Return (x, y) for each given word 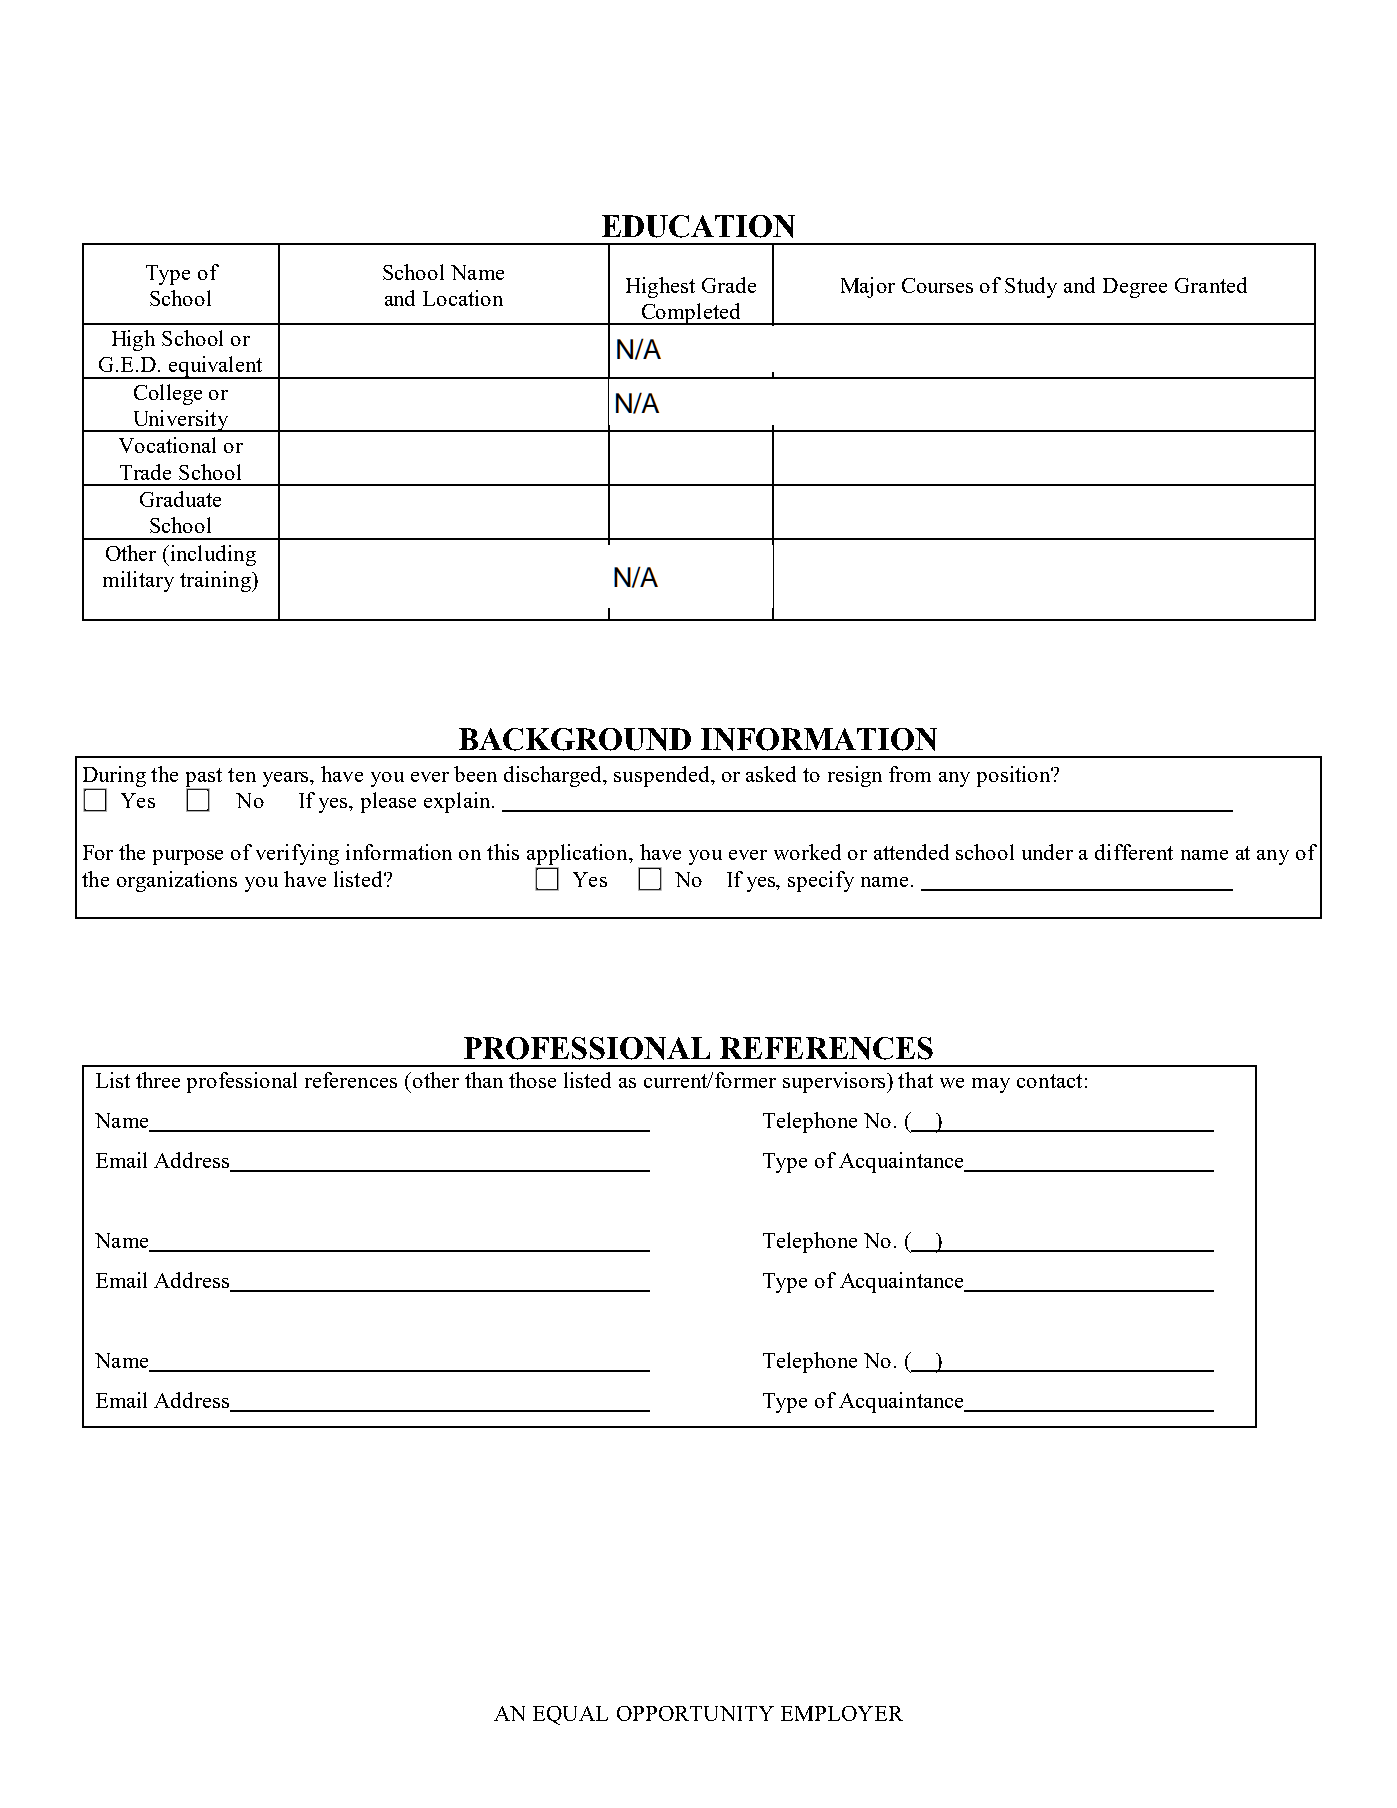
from (910, 774)
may (991, 1085)
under (1047, 852)
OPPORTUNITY (695, 1713)
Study (1031, 287)
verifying (297, 854)
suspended (663, 776)
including (212, 555)
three (158, 1080)
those (532, 1080)
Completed (691, 314)
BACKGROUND (575, 739)
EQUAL (570, 1715)
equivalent (215, 367)
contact (1049, 1081)
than (484, 1080)
